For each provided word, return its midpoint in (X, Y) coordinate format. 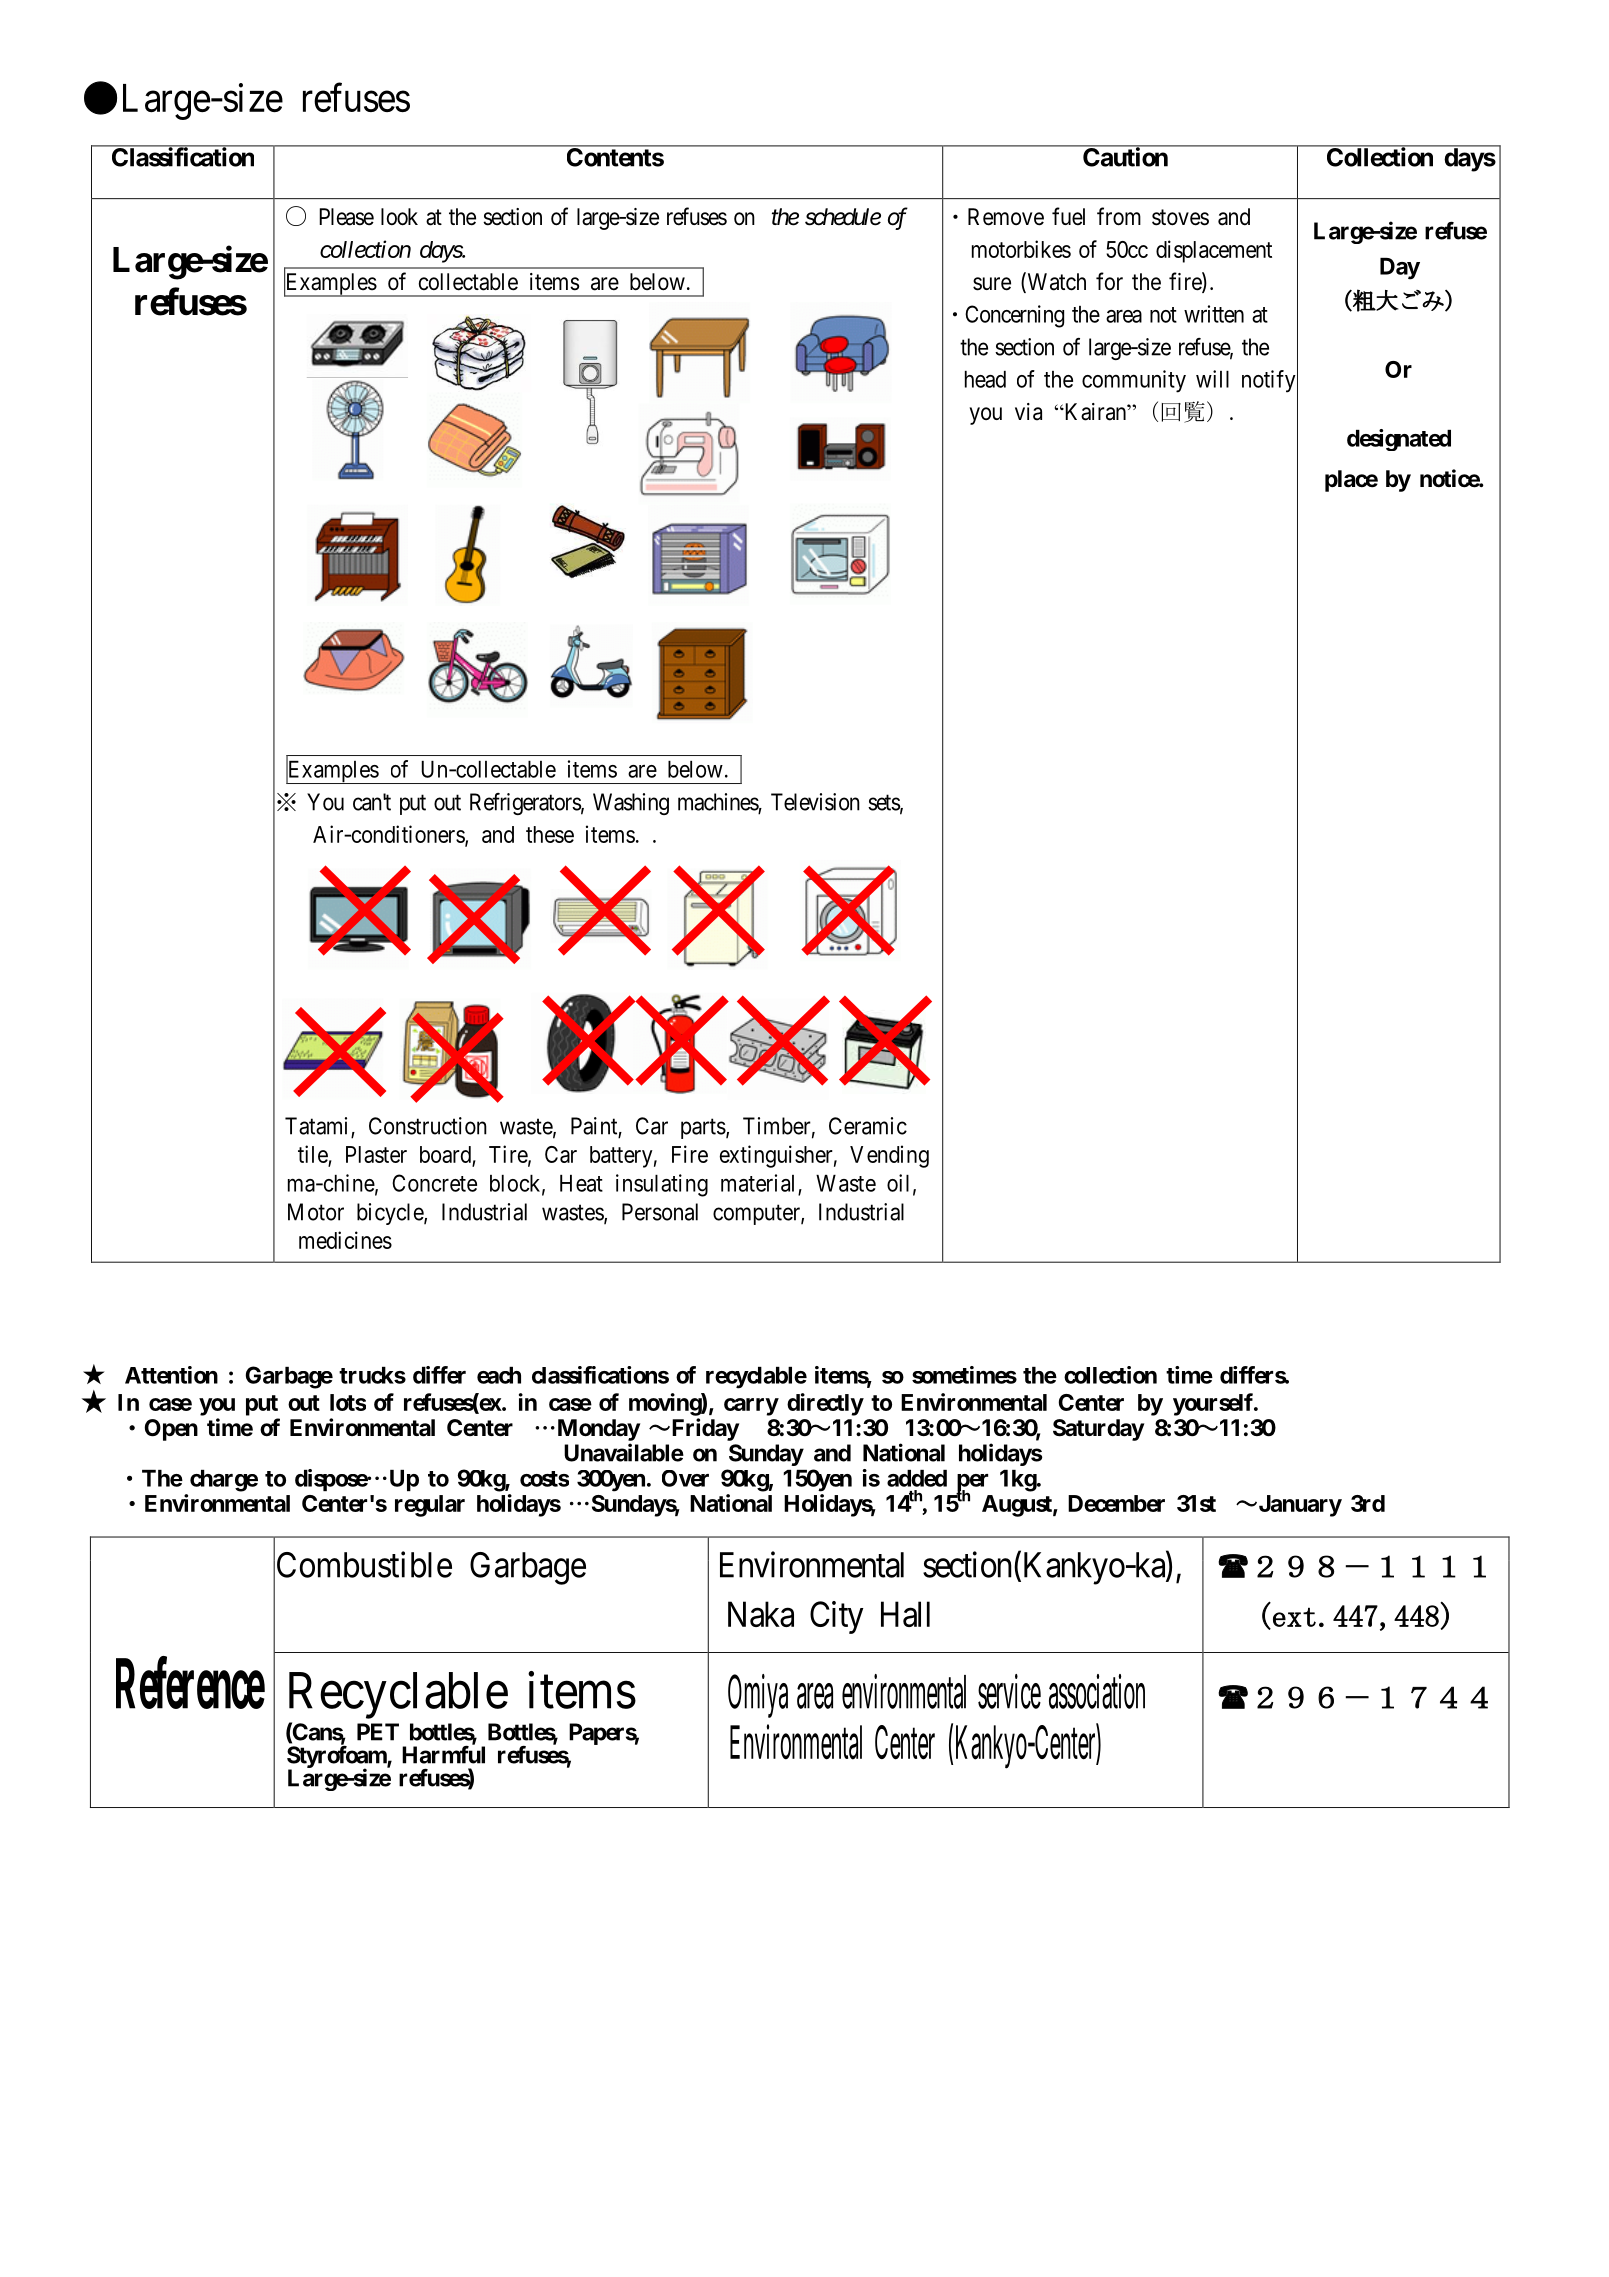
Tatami (318, 1127)
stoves (1180, 217)
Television (815, 802)
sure (992, 284)
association (1097, 1691)
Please (346, 217)
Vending (889, 1156)
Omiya (758, 1696)
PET (378, 1732)
